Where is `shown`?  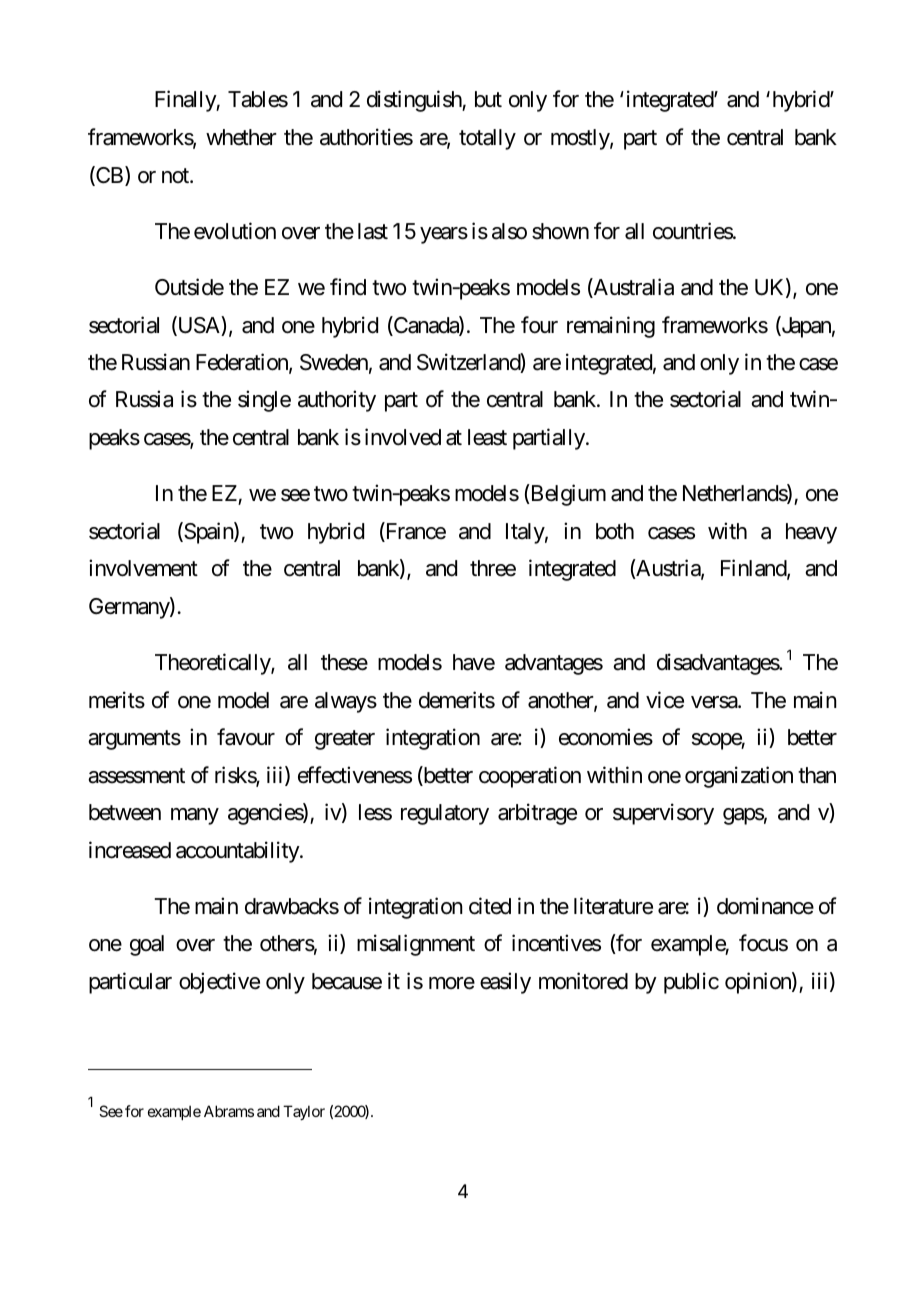 shown is located at coordinates (560, 231).
